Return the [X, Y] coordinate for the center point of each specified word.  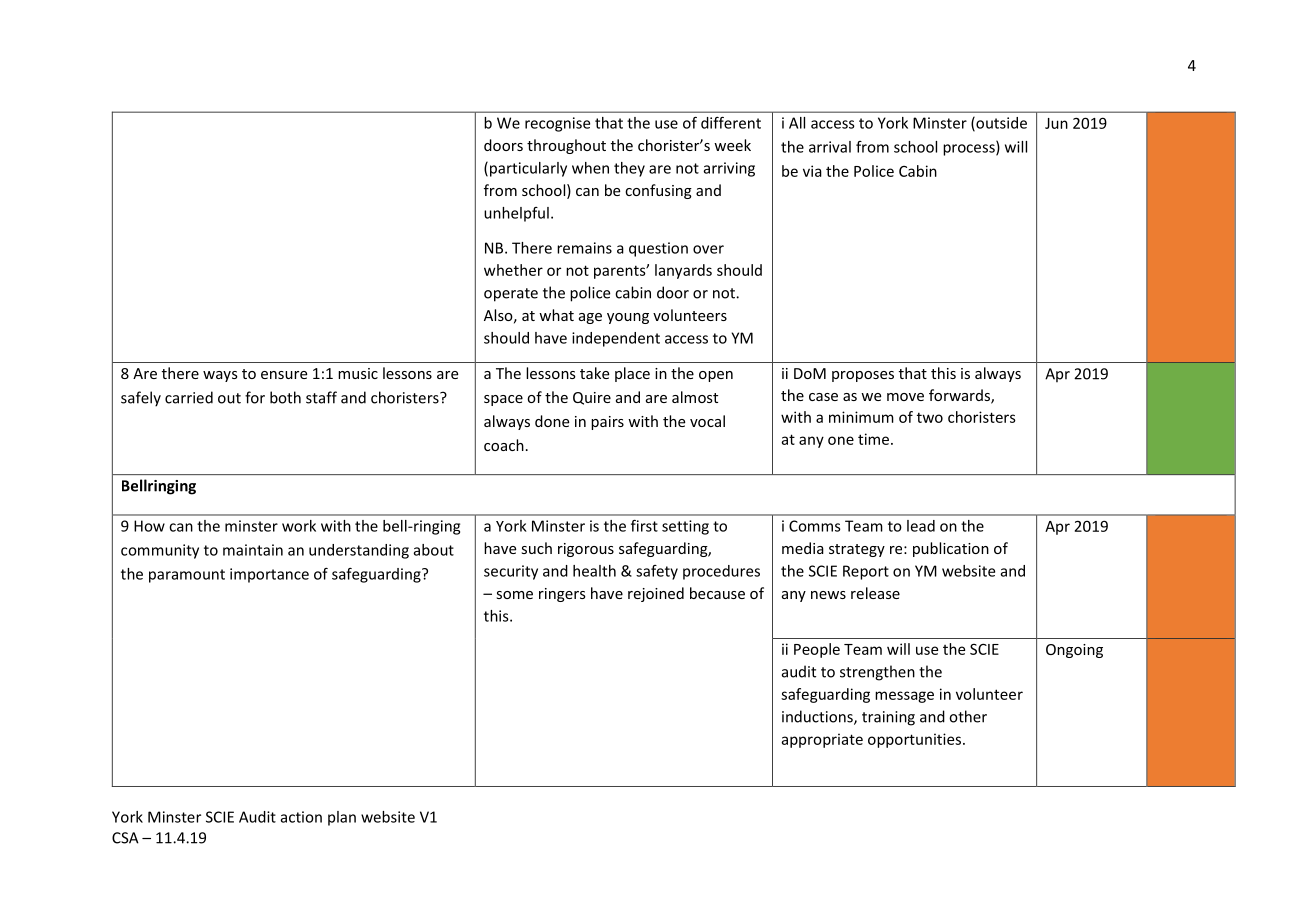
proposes [863, 376]
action [301, 817]
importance [269, 575]
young [628, 318]
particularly [528, 169]
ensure [284, 375]
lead [921, 526]
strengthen [877, 673]
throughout [566, 146]
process [970, 150]
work [299, 526]
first [644, 526]
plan [342, 818]
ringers [562, 595]
